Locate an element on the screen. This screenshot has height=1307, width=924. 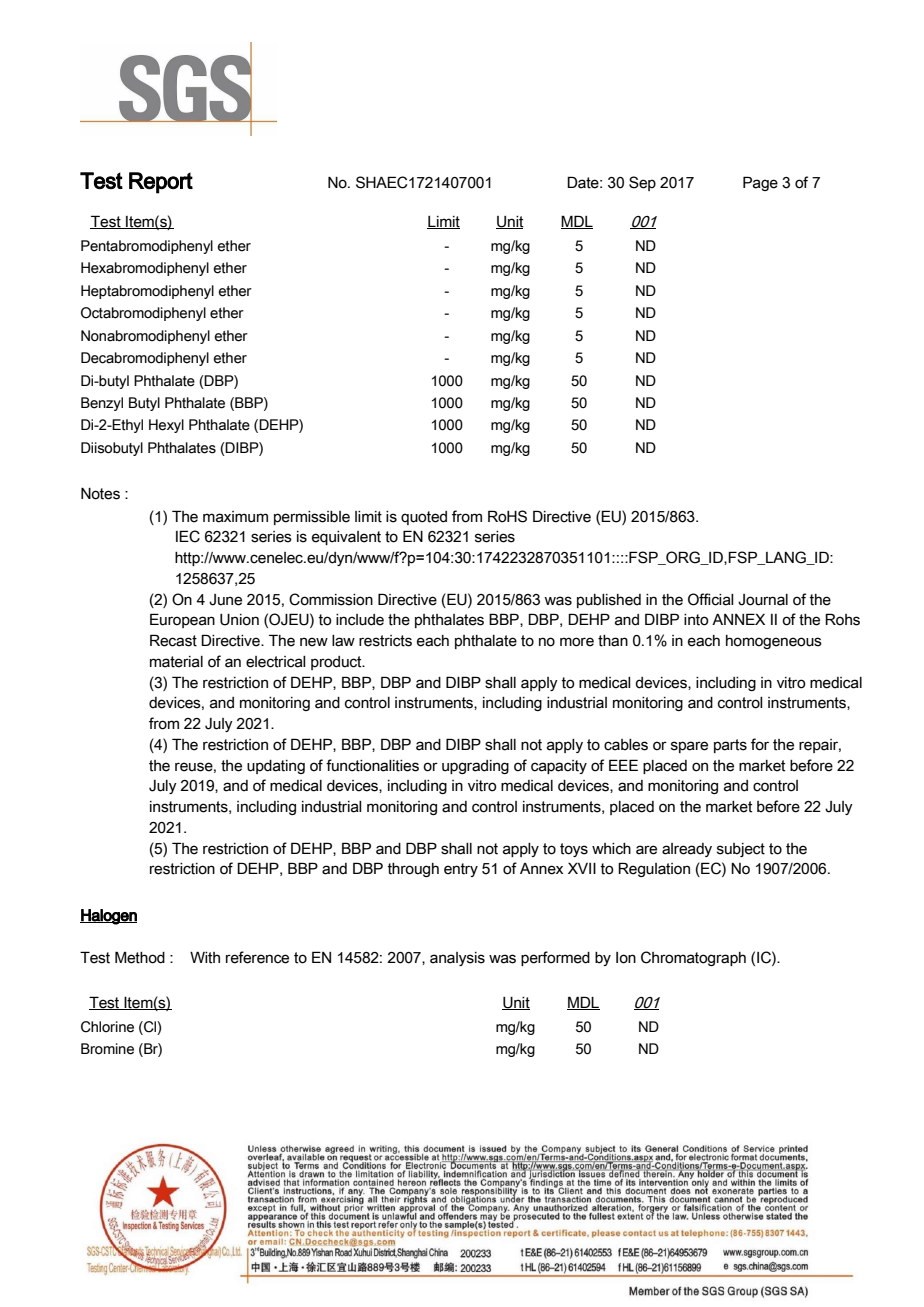
Sep is located at coordinates (642, 183).
